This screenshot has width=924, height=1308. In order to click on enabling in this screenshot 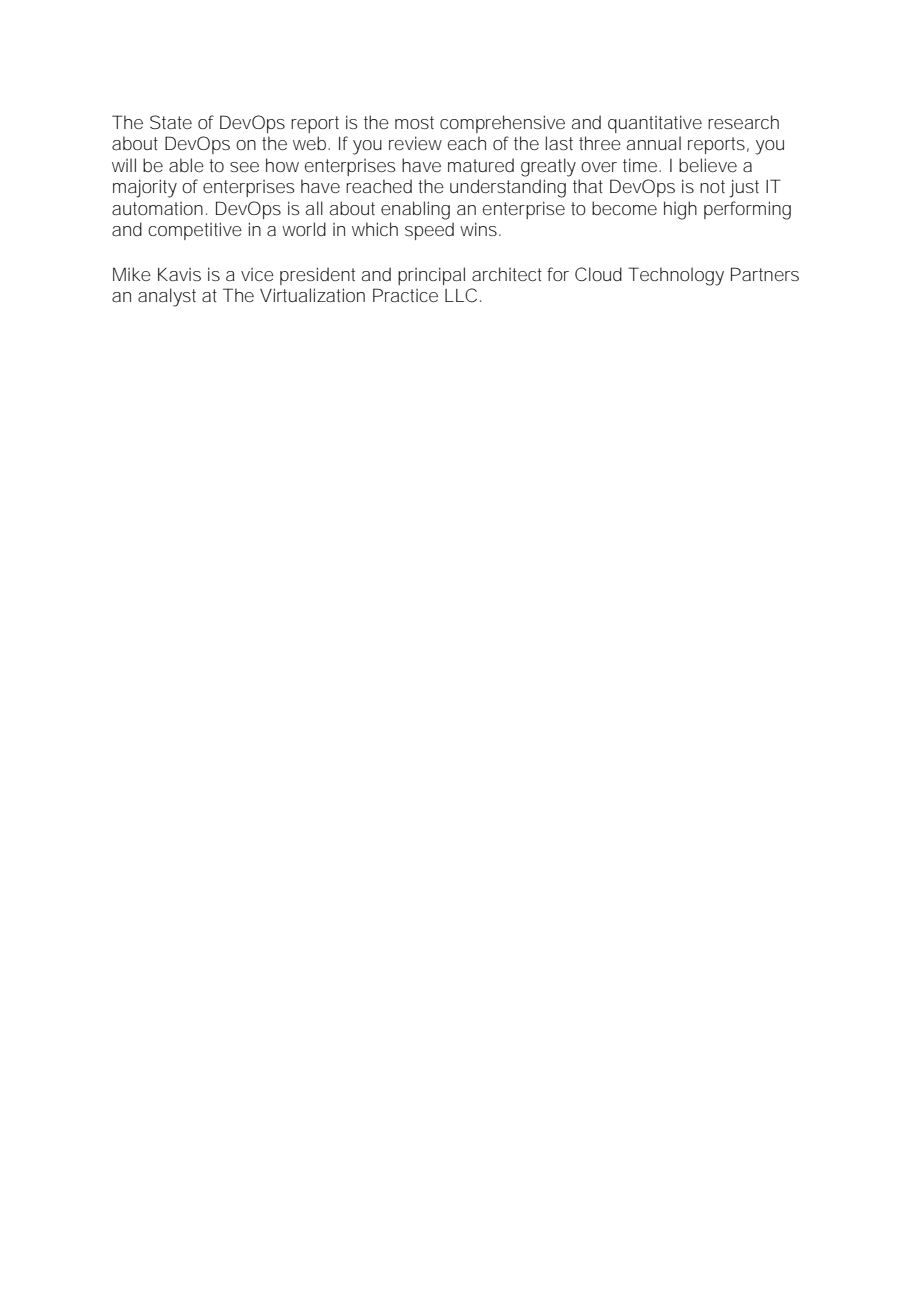, I will do `click(415, 210)`.
